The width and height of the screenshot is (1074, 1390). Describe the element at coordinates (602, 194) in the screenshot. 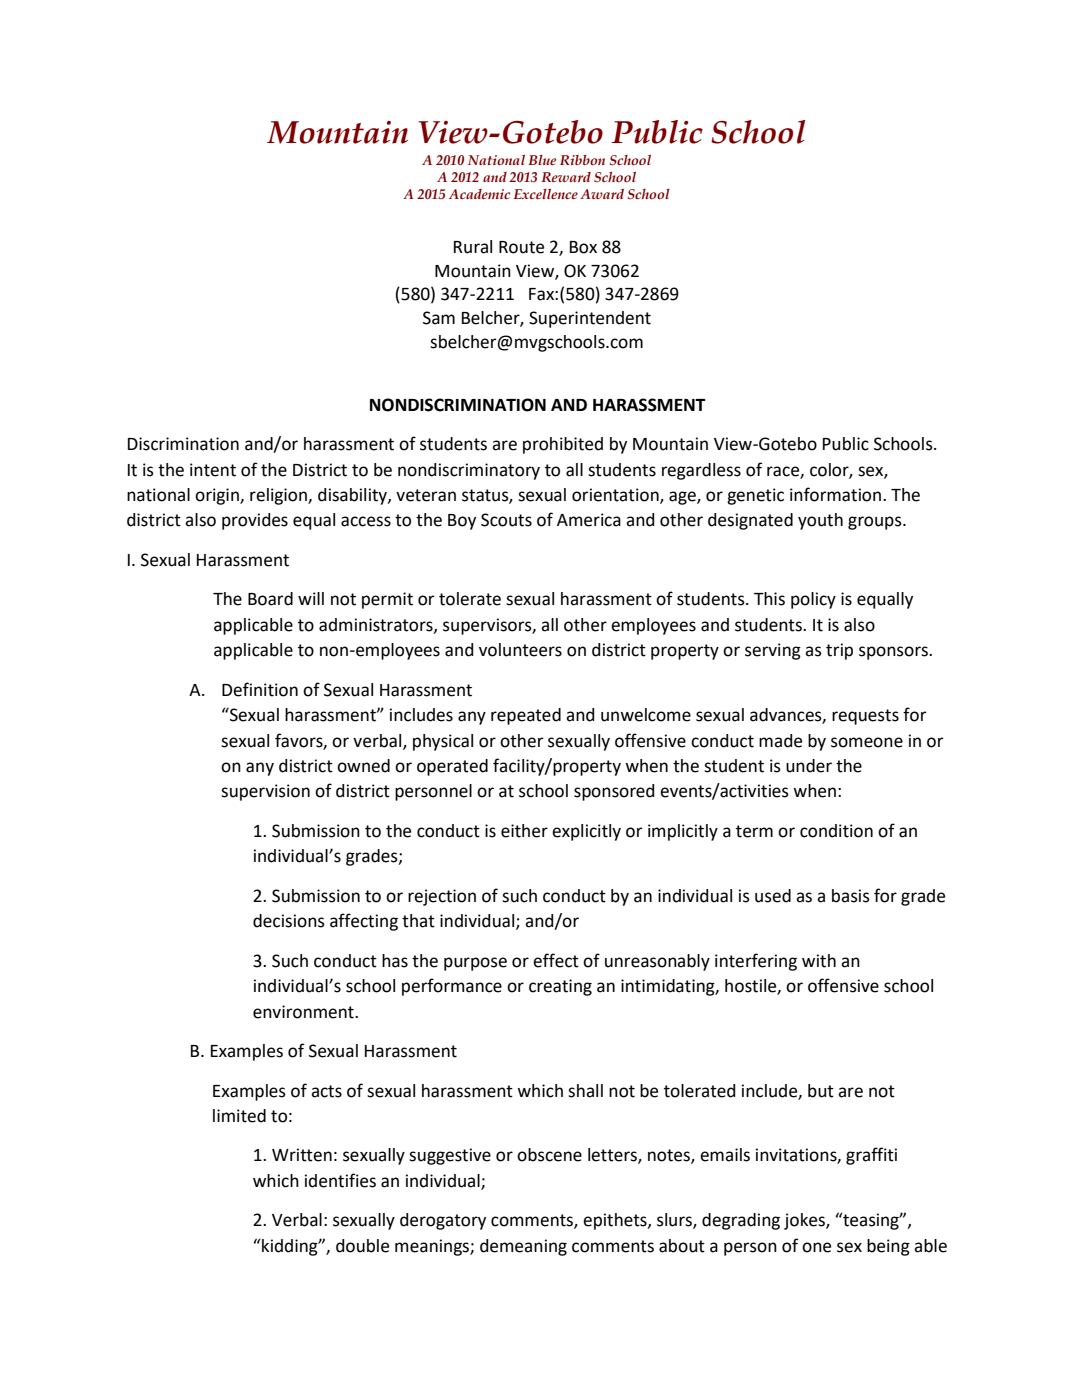

I see `Award` at that location.
